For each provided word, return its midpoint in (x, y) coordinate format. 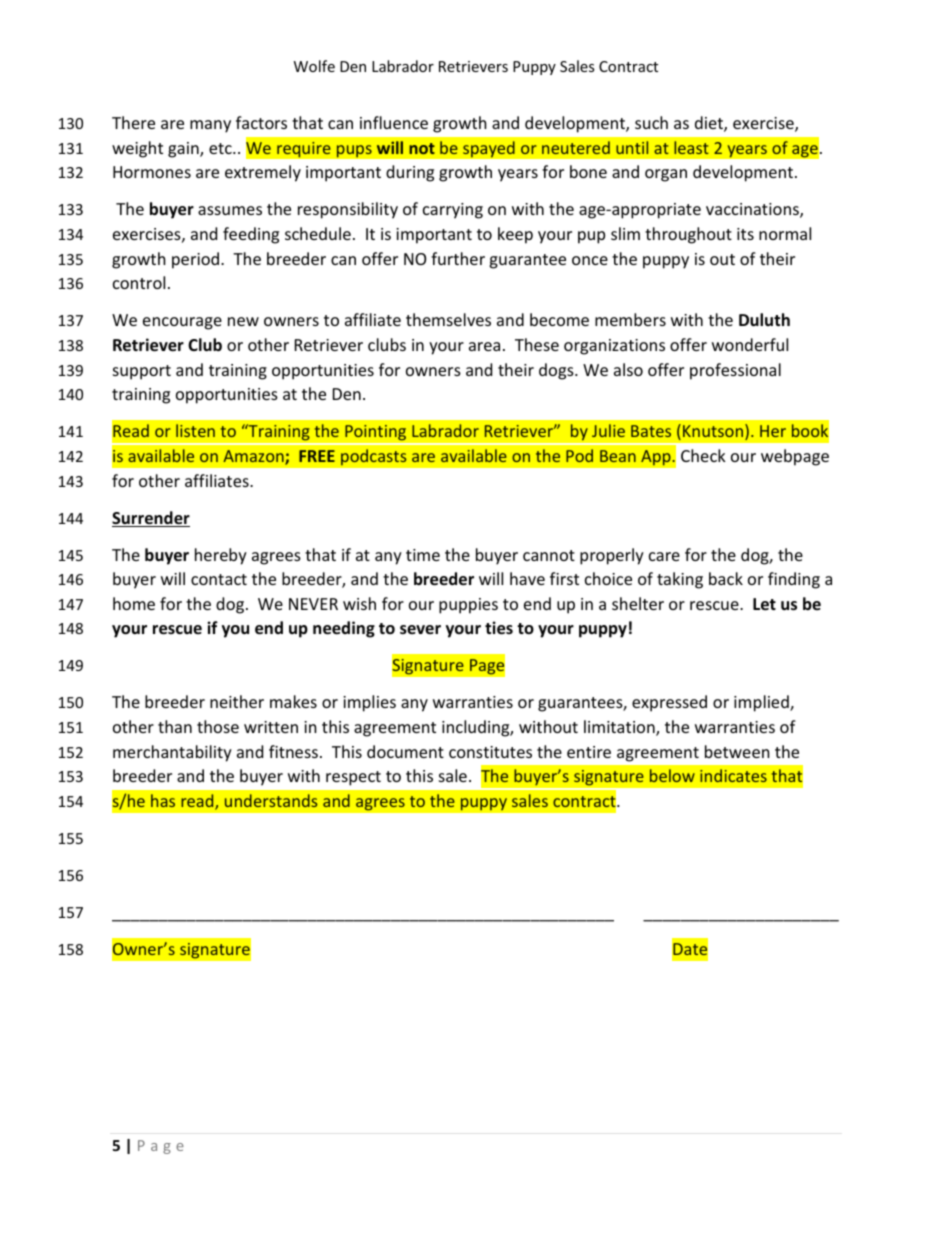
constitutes (490, 752)
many (210, 126)
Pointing (375, 432)
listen (195, 430)
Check (703, 455)
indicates (733, 775)
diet (710, 124)
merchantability (172, 753)
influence (394, 122)
